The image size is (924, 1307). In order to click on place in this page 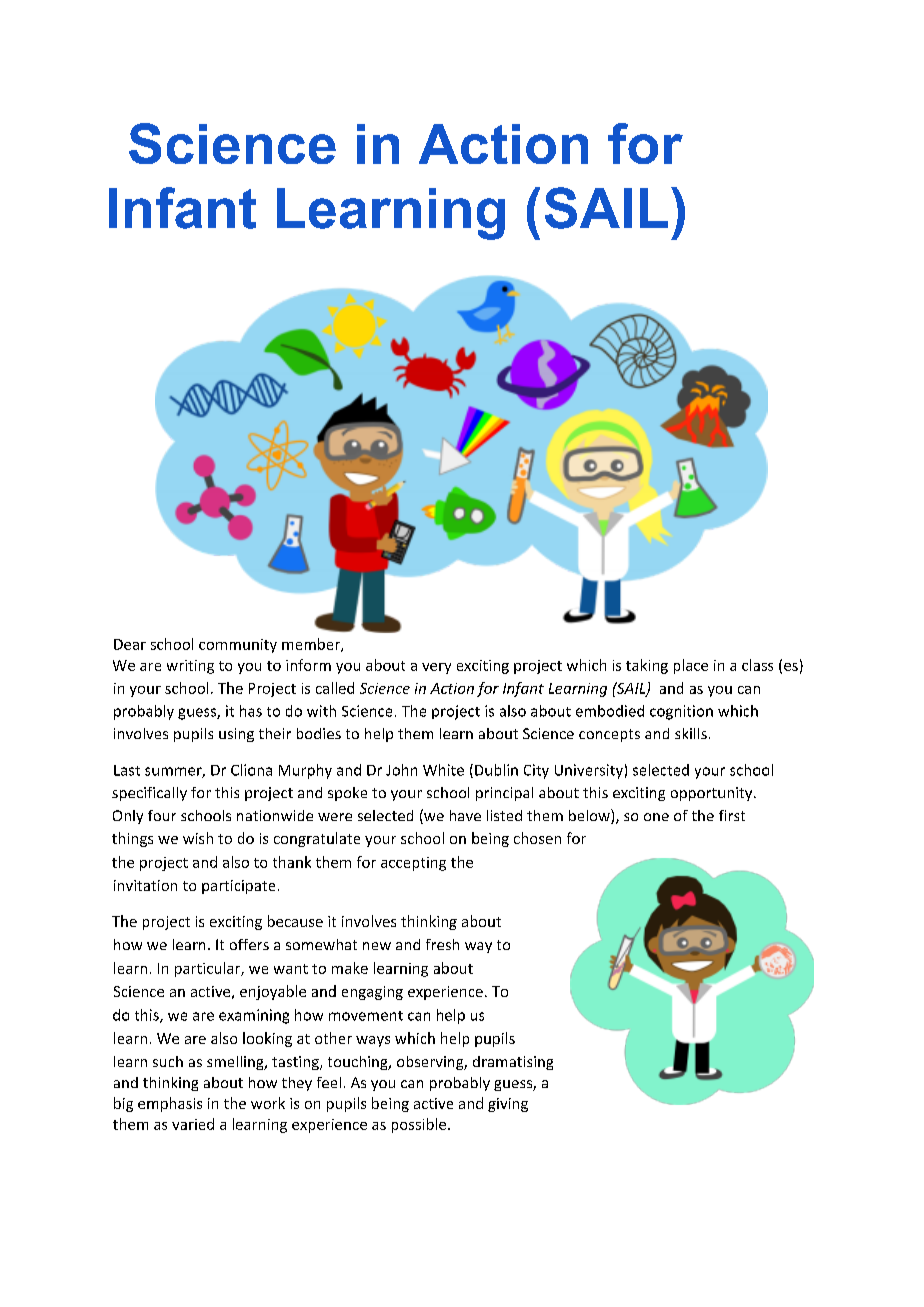, I will do `click(691, 666)`.
